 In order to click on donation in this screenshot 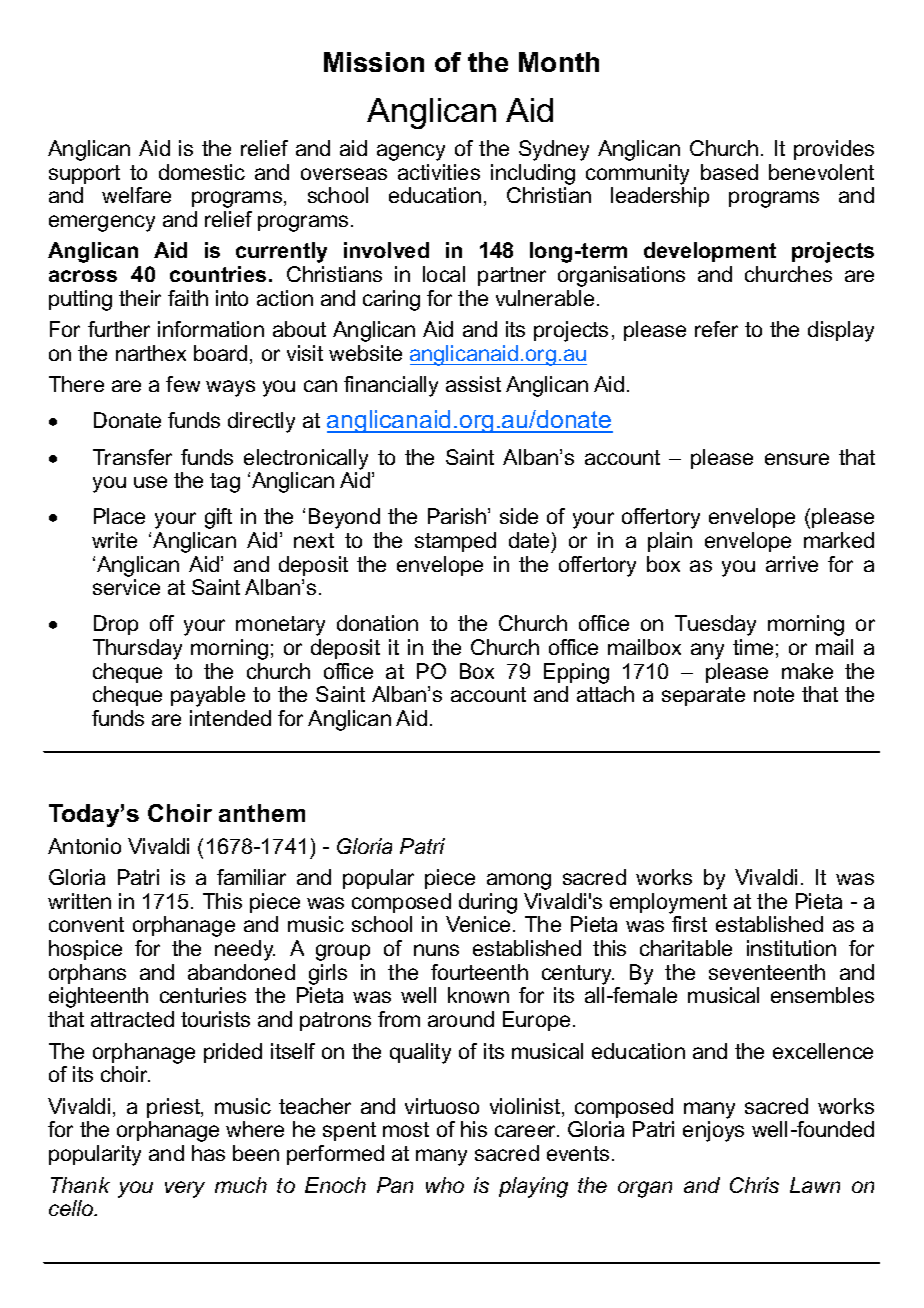, I will do `click(377, 623)`.
